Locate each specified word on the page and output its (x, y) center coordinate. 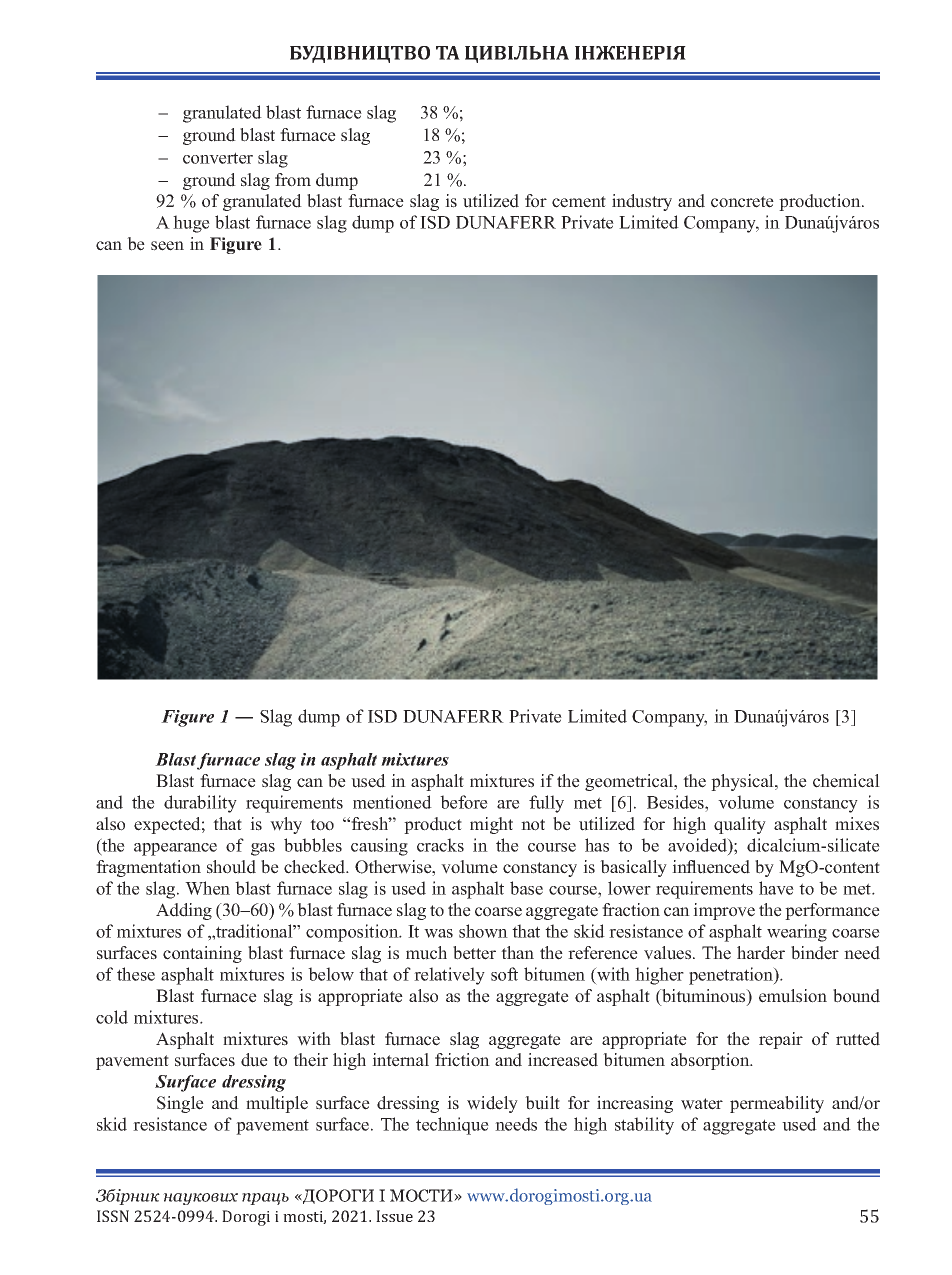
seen (167, 246)
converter (218, 158)
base (526, 888)
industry (642, 202)
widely (492, 1104)
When (207, 888)
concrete (742, 202)
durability (200, 804)
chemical (846, 781)
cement (579, 202)
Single (180, 1104)
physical (743, 782)
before (464, 802)
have (776, 888)
